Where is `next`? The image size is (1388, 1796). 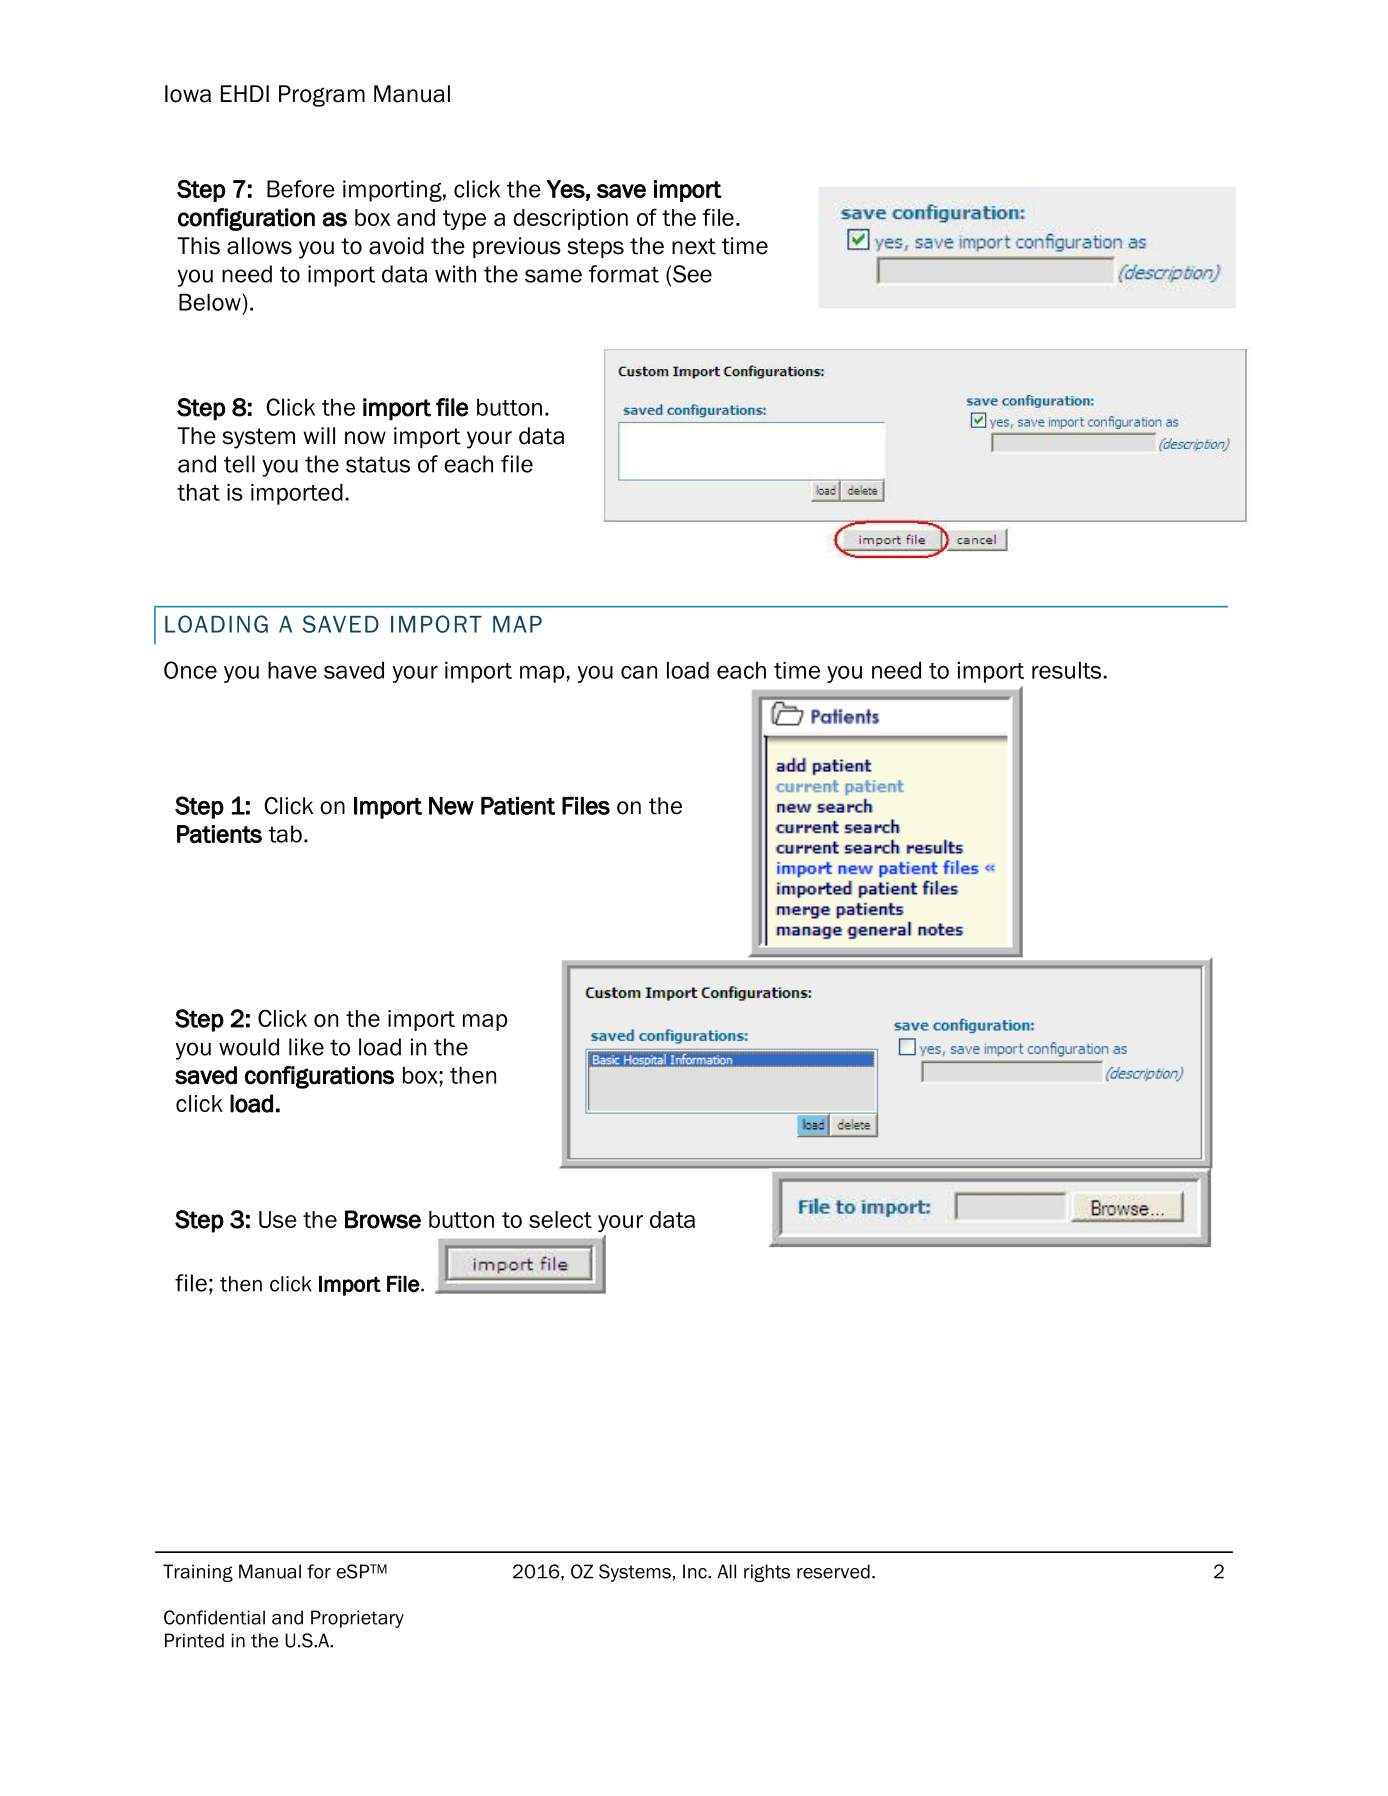 next is located at coordinates (694, 246).
